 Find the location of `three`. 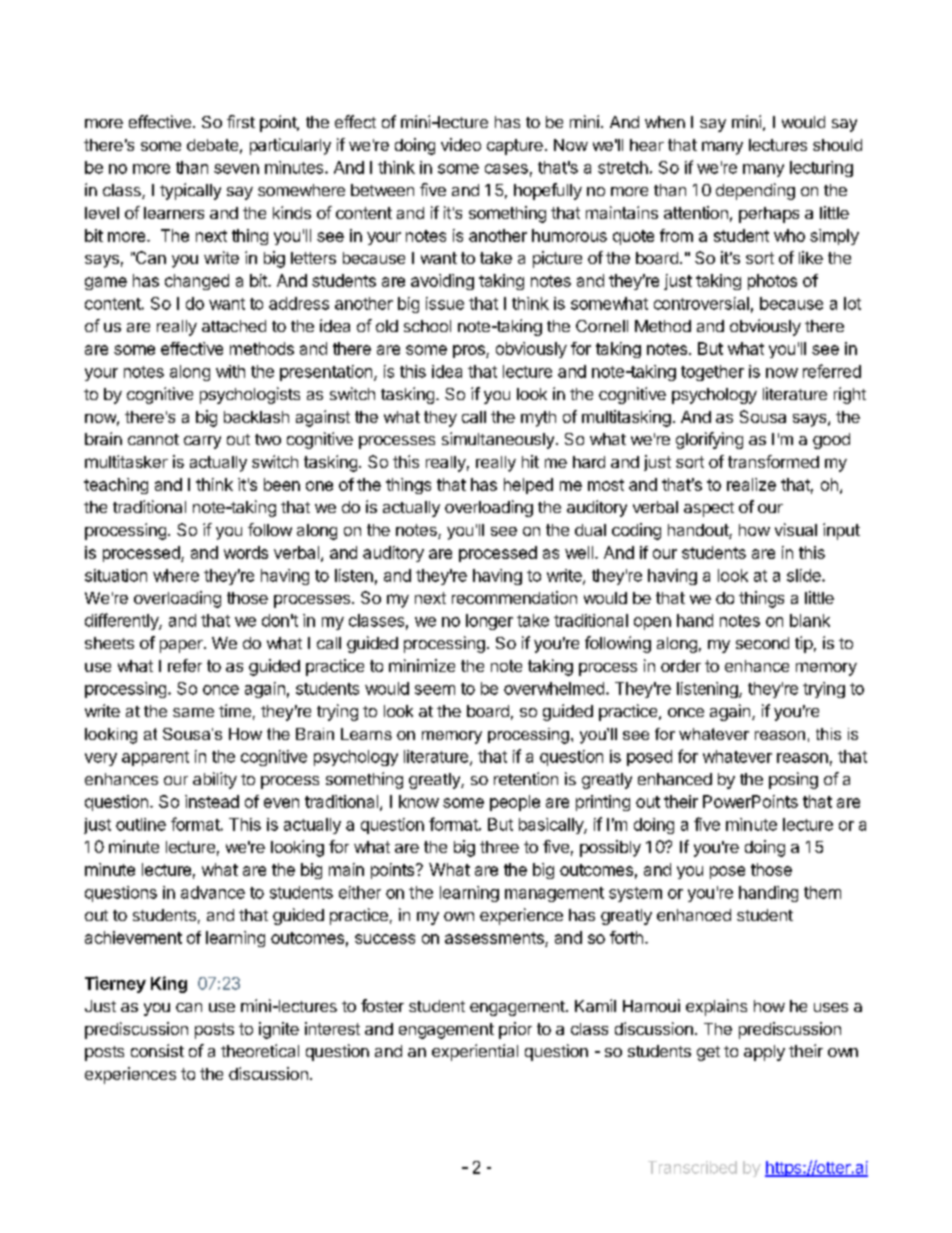

three is located at coordinates (499, 847).
